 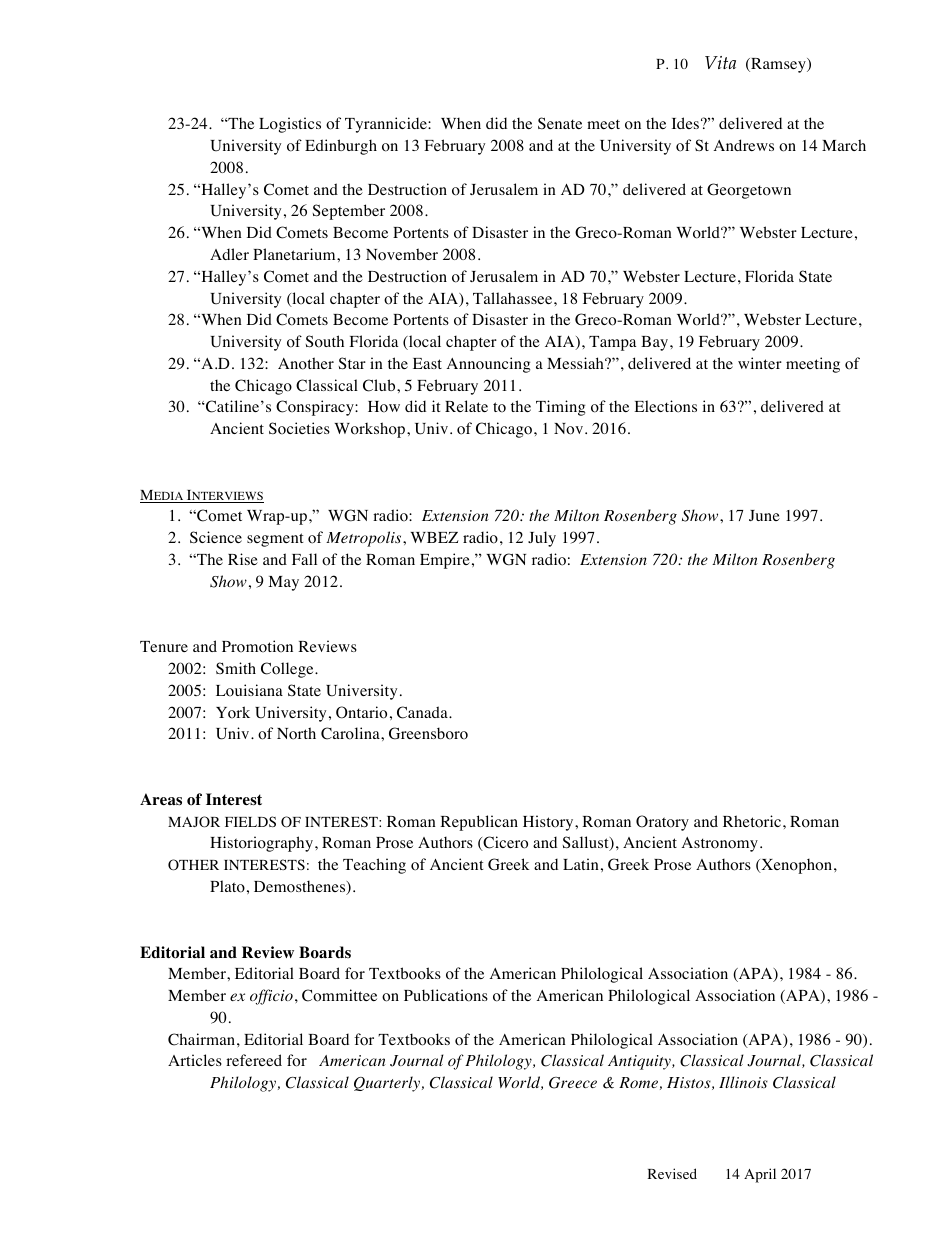 I want to click on Ramsey, so click(x=778, y=65).
